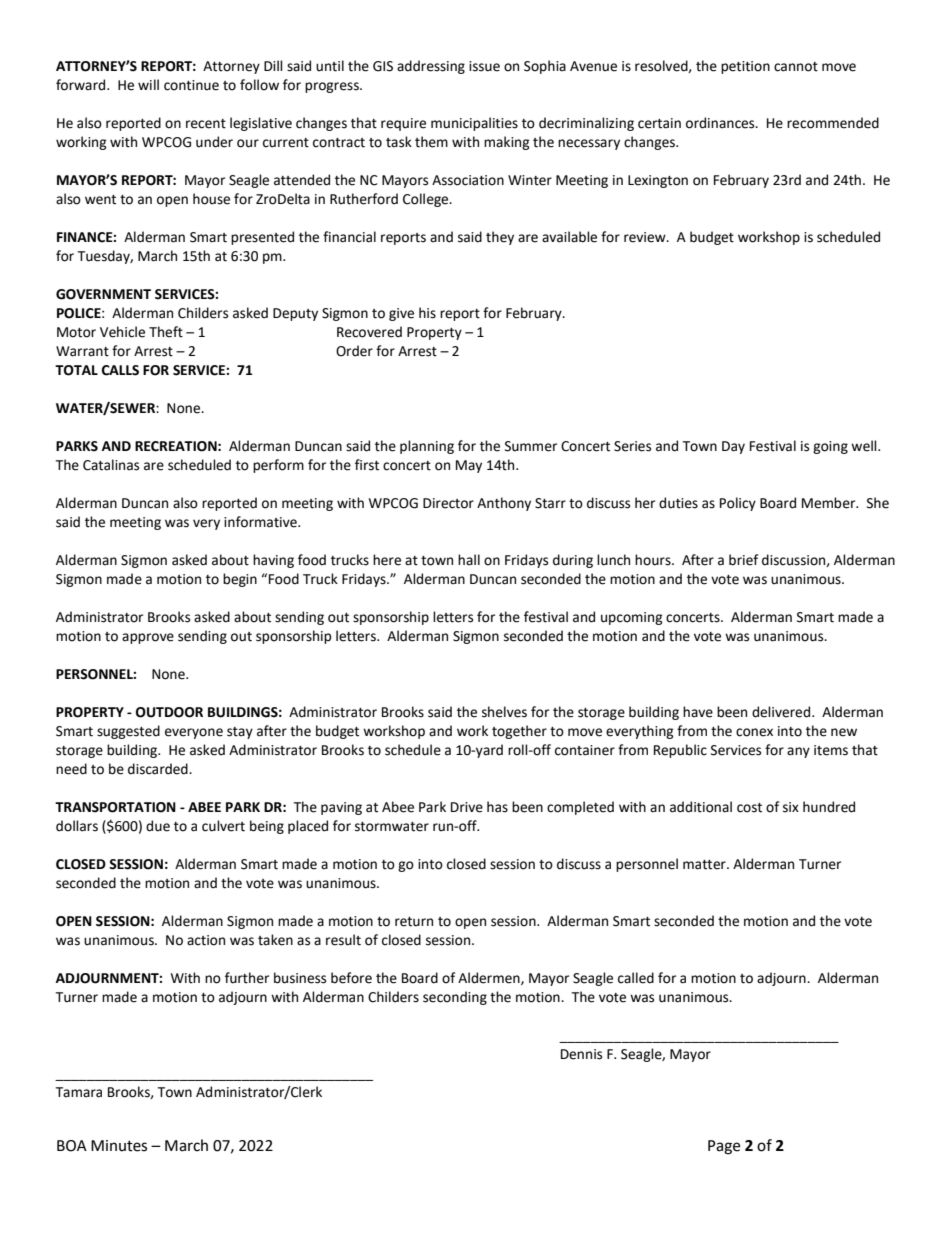 This image has height=1233, width=952. I want to click on Minutes, so click(119, 1146).
